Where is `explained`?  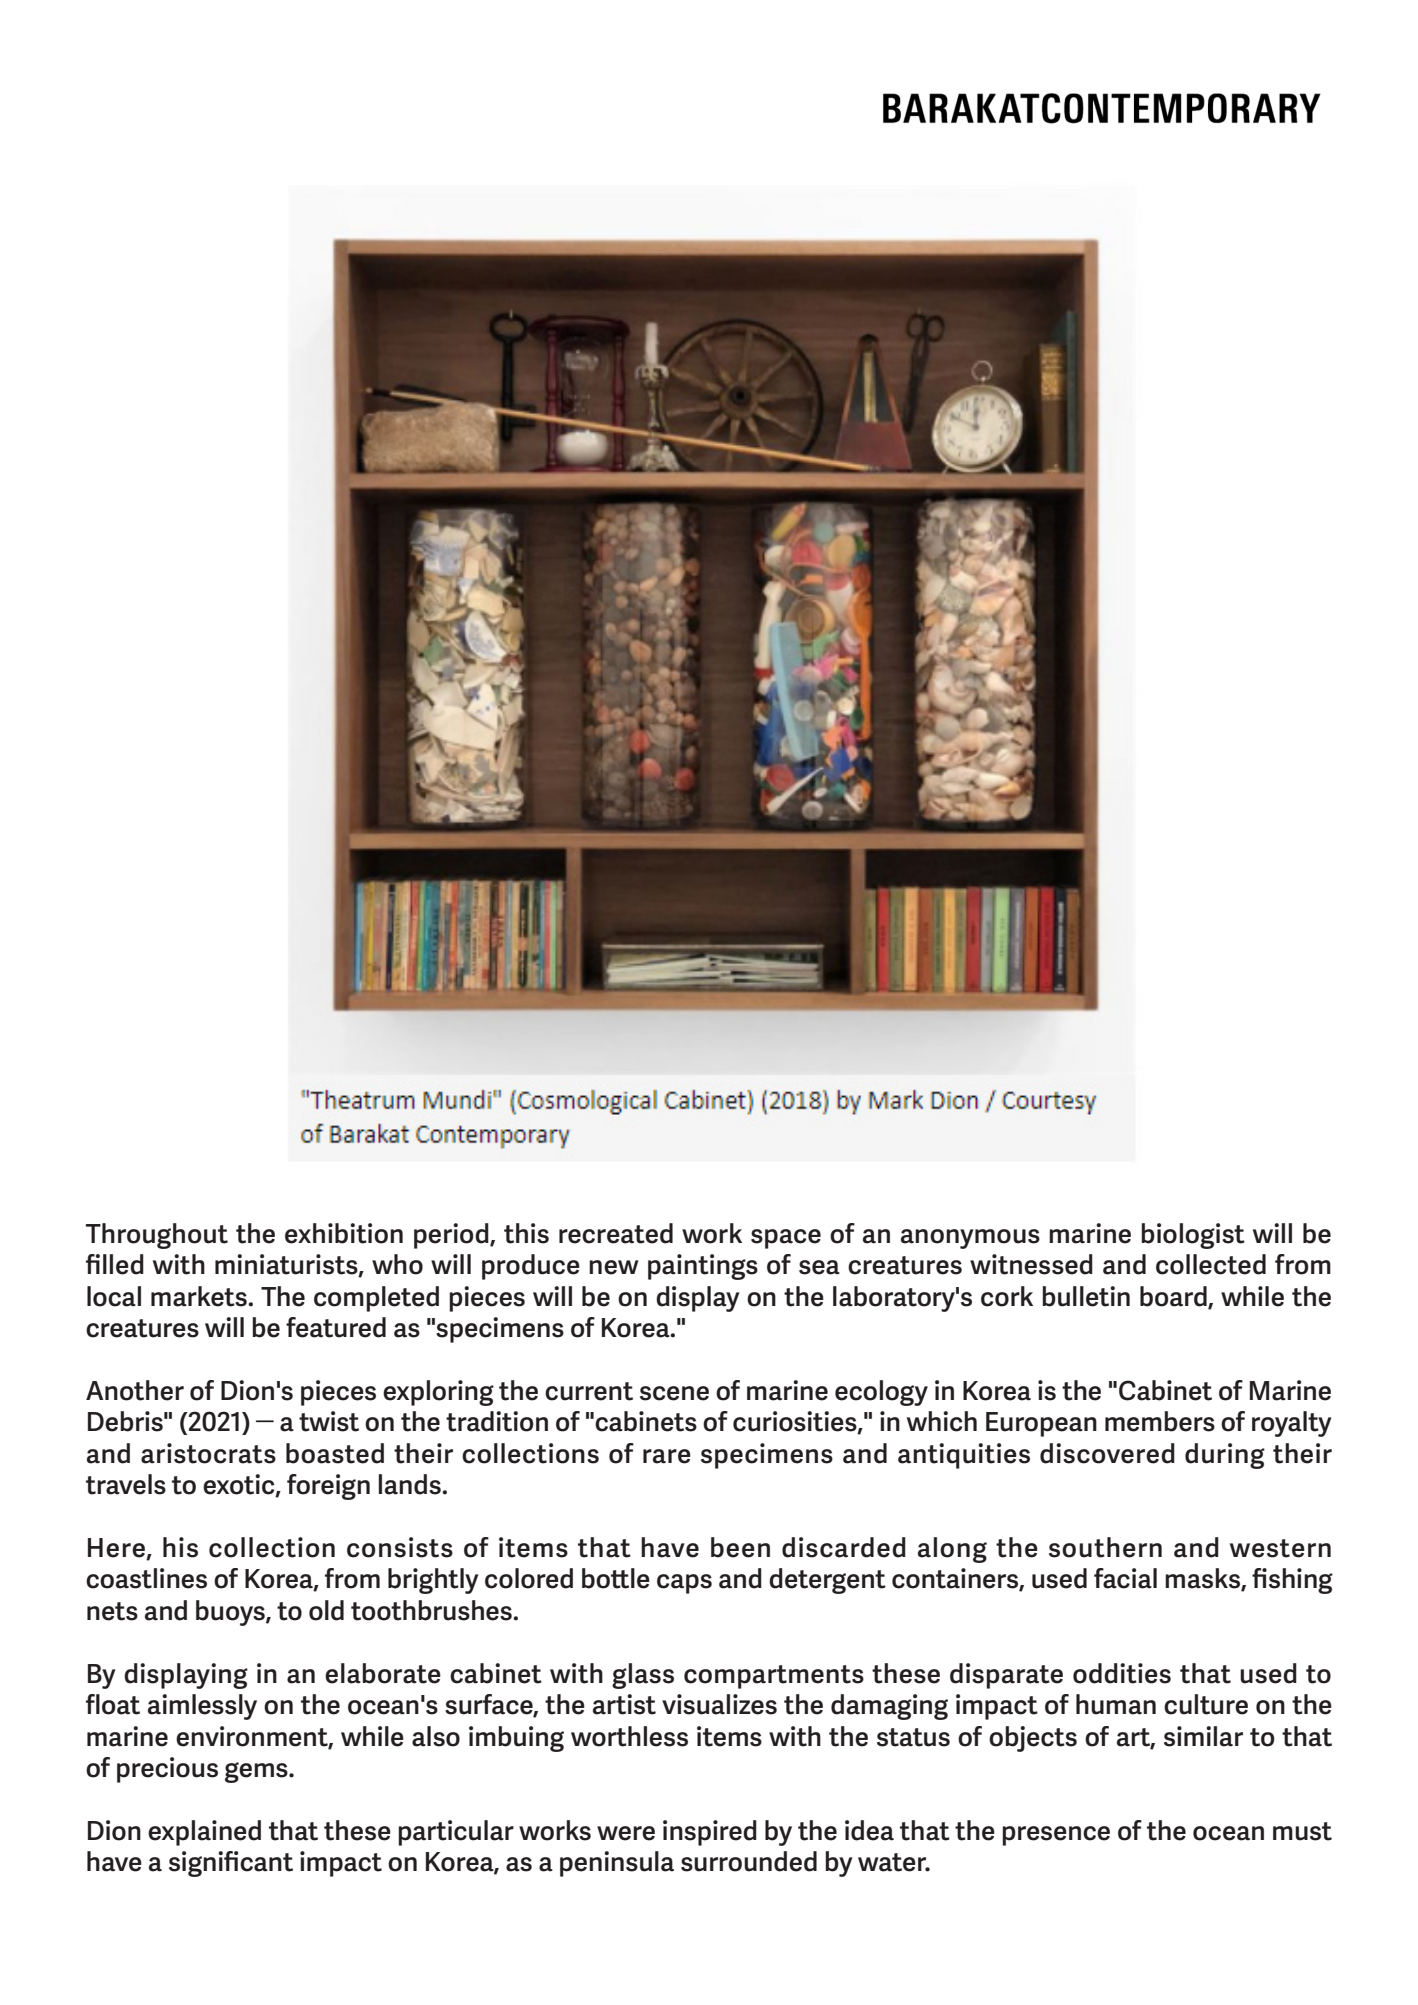 explained is located at coordinates (204, 1833).
